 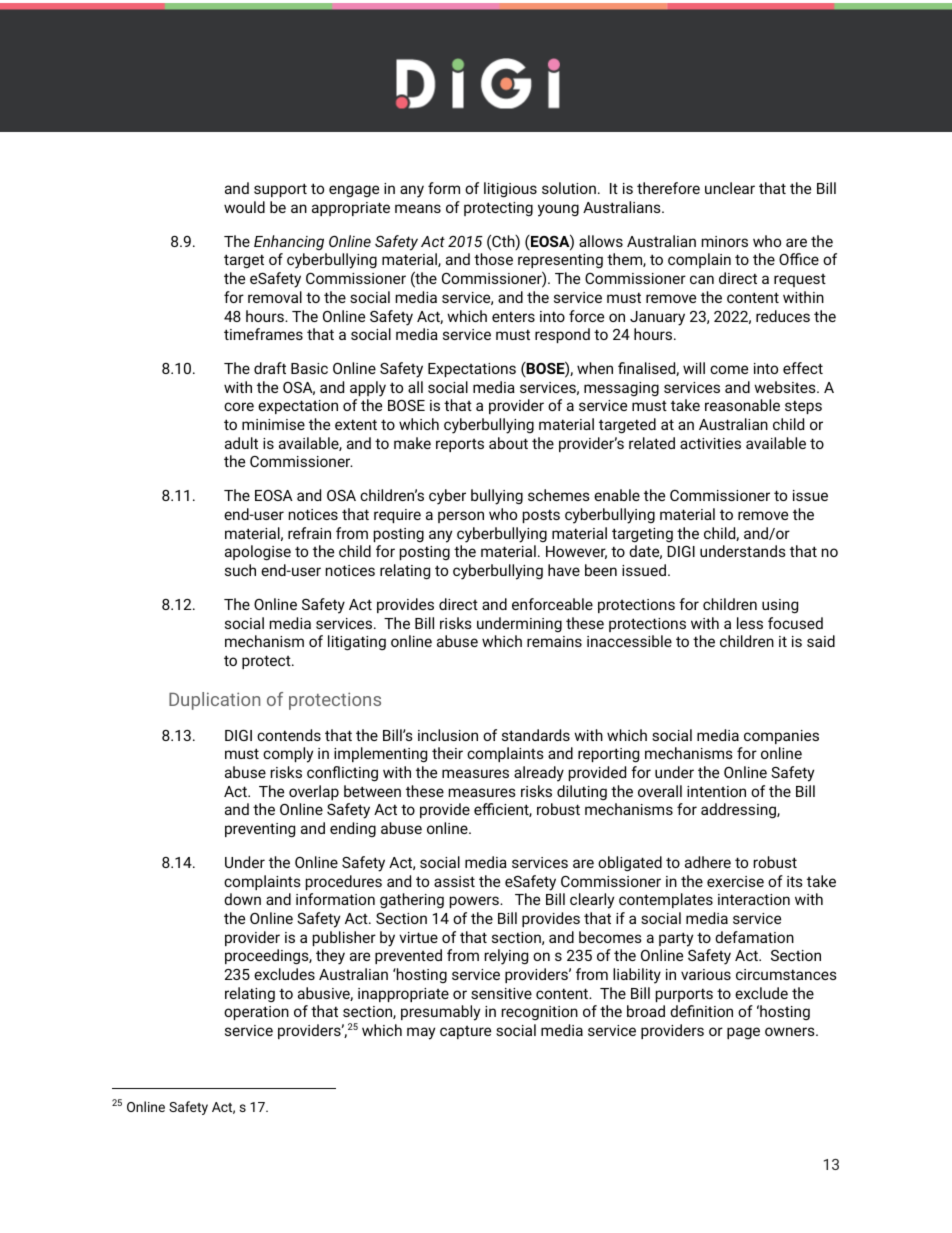 I want to click on recognition, so click(x=540, y=1013).
